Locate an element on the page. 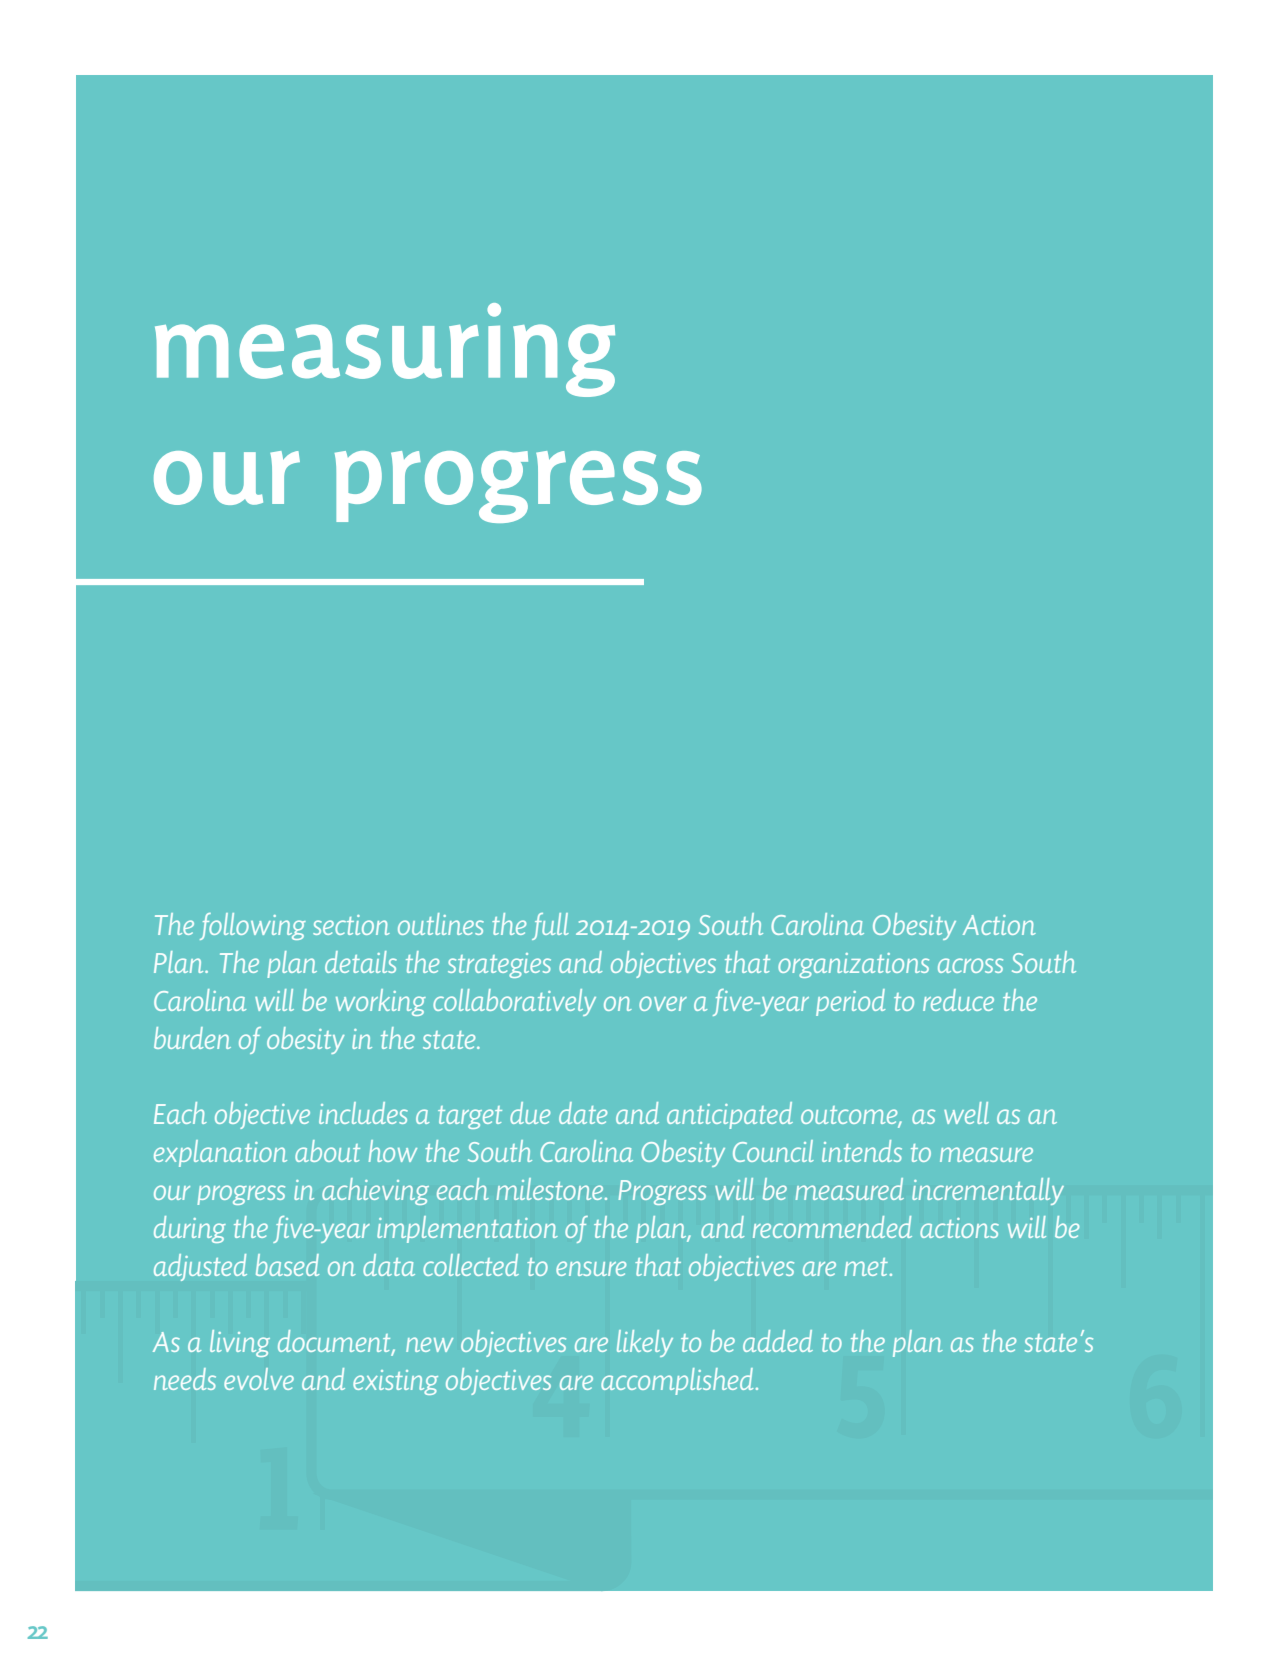 Image resolution: width=1288 pixels, height=1667 pixels. outlines is located at coordinates (441, 924).
